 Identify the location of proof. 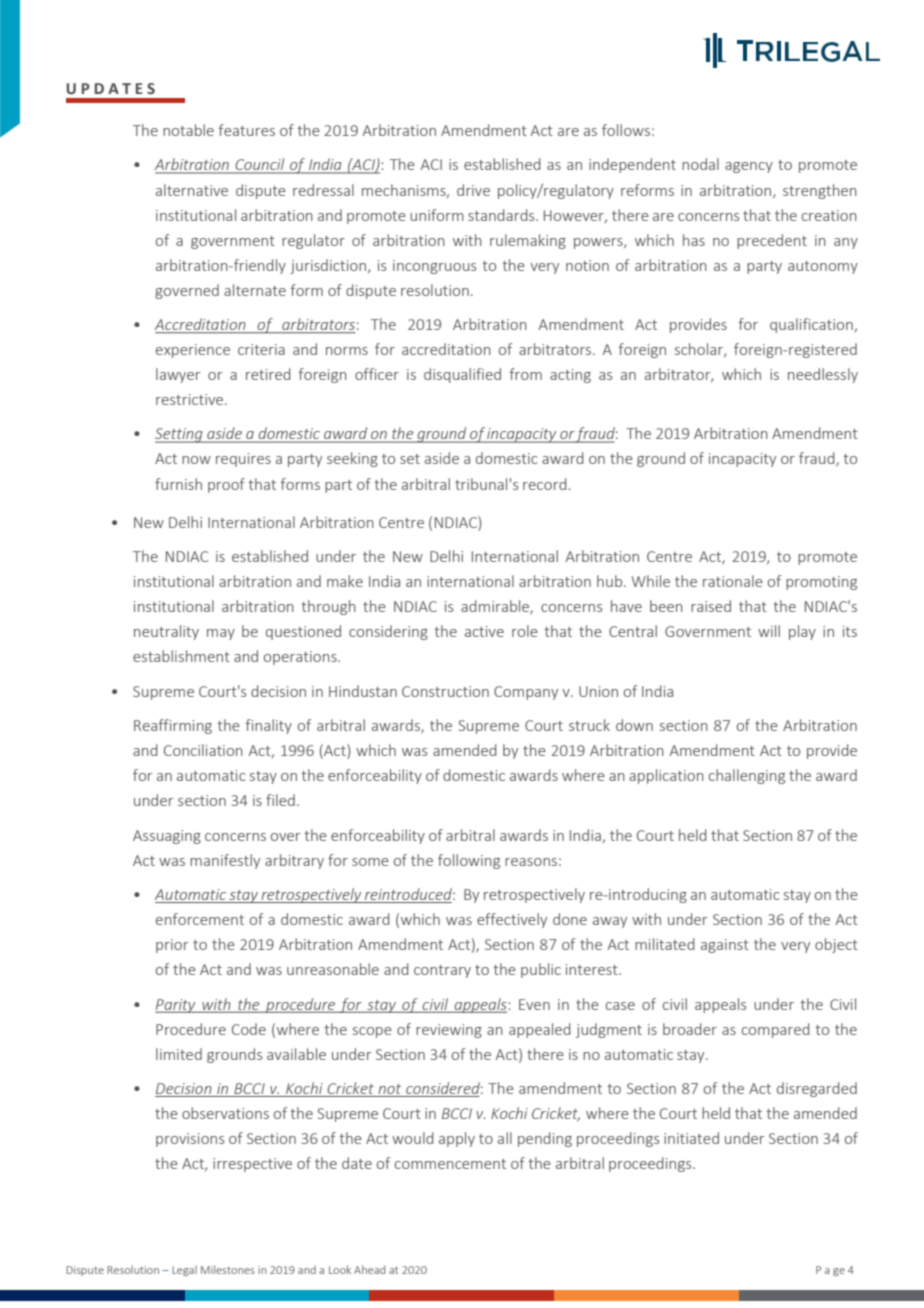
(226, 485).
